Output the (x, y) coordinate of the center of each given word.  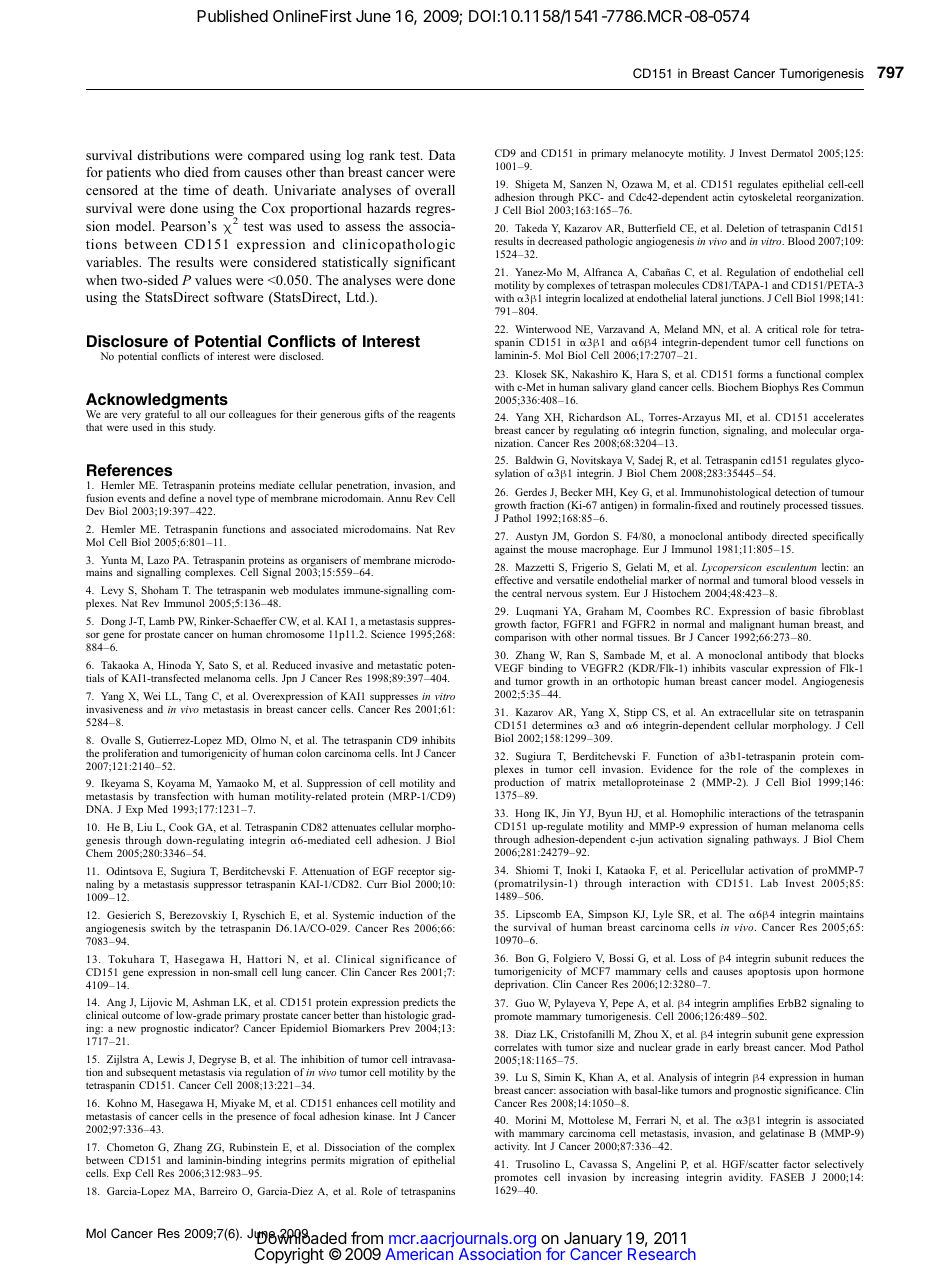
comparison (521, 638)
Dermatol (792, 153)
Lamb (162, 621)
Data (442, 155)
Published (232, 16)
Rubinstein (253, 1147)
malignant (753, 627)
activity (511, 1147)
